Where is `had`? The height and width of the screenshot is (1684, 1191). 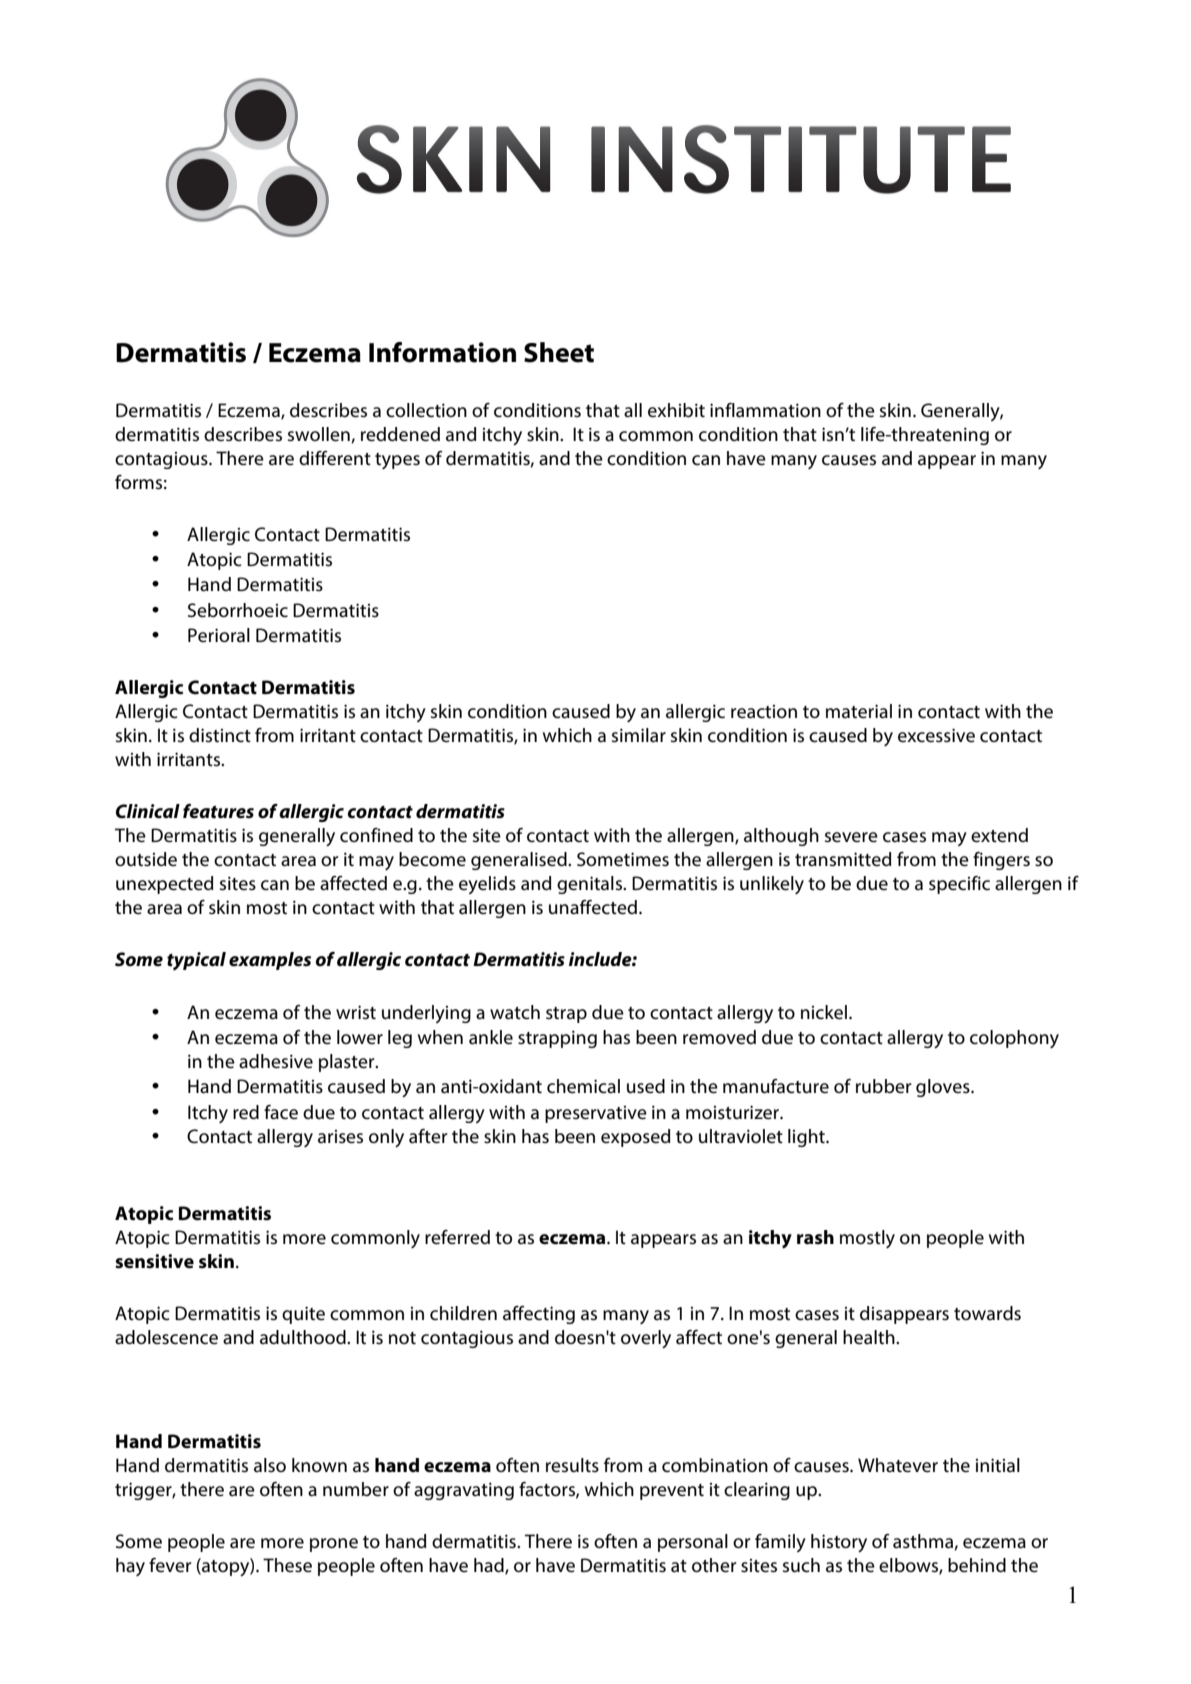 had is located at coordinates (490, 1566).
